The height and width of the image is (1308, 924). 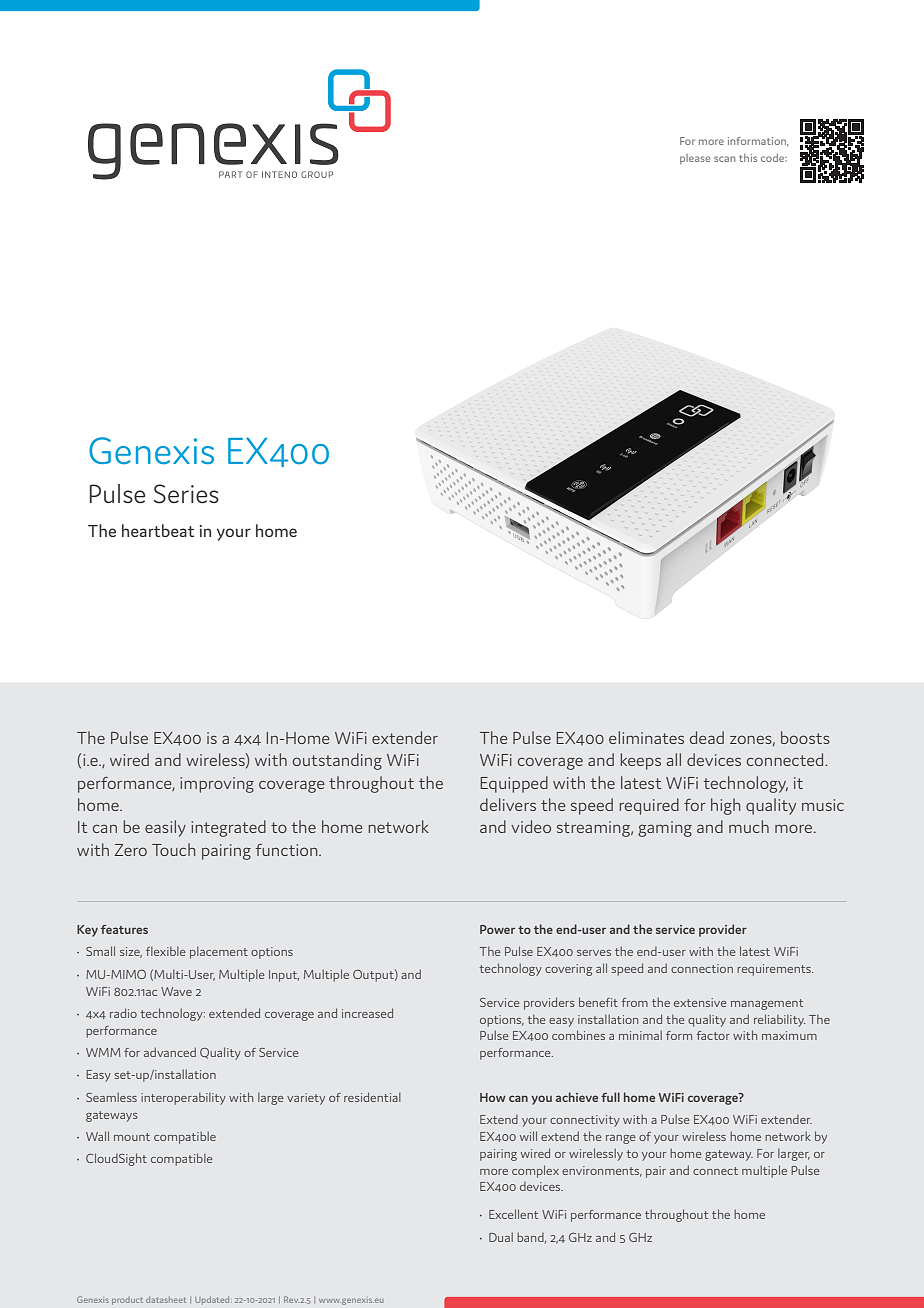 I want to click on dead, so click(x=707, y=737).
